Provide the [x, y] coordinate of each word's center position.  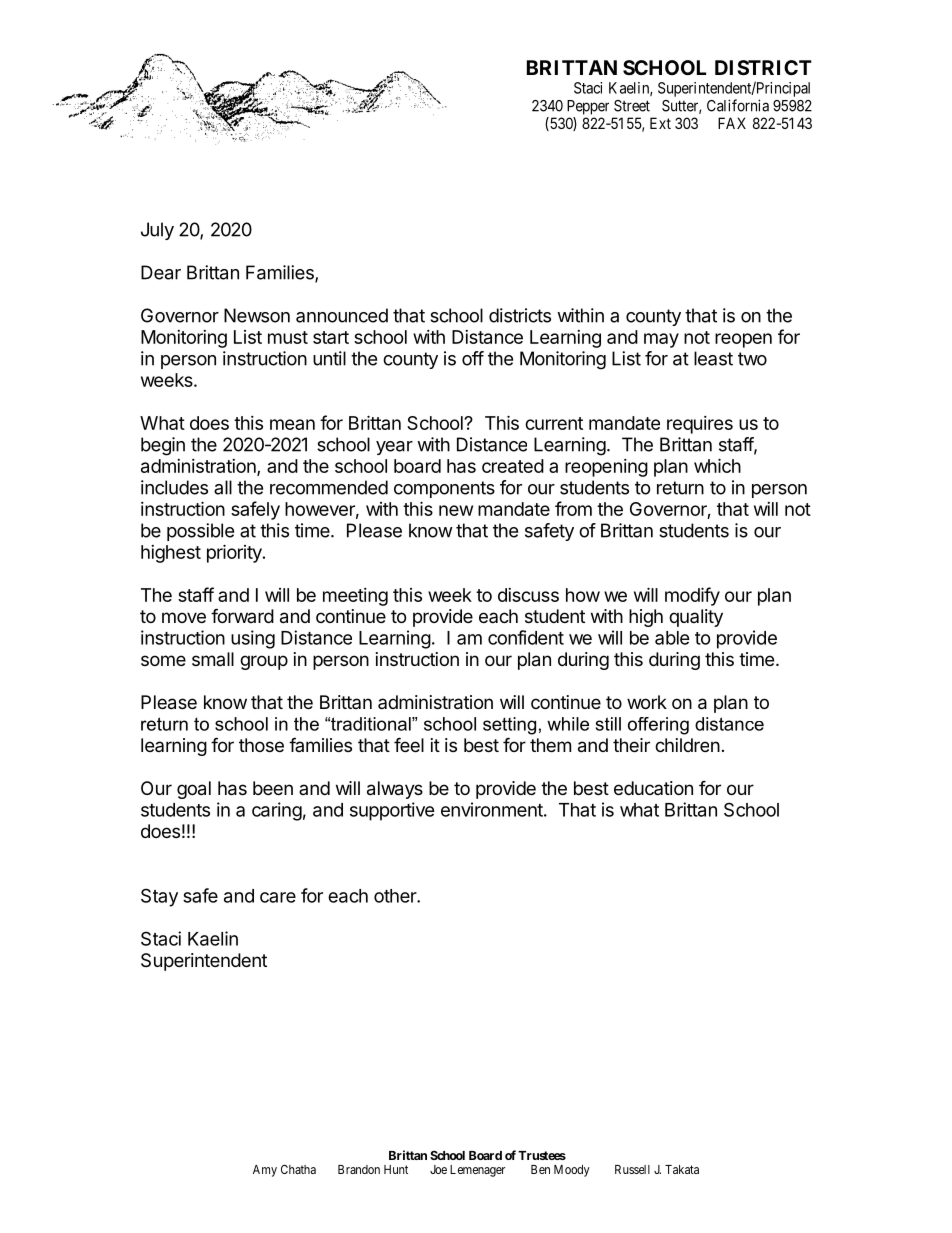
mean [292, 424]
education [653, 788]
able [672, 638]
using [253, 639]
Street [632, 106]
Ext [660, 123]
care [278, 897]
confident [526, 637]
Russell [632, 1169]
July [157, 231]
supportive [392, 811]
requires [700, 425]
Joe [438, 1169]
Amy [265, 1171]
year [394, 448]
